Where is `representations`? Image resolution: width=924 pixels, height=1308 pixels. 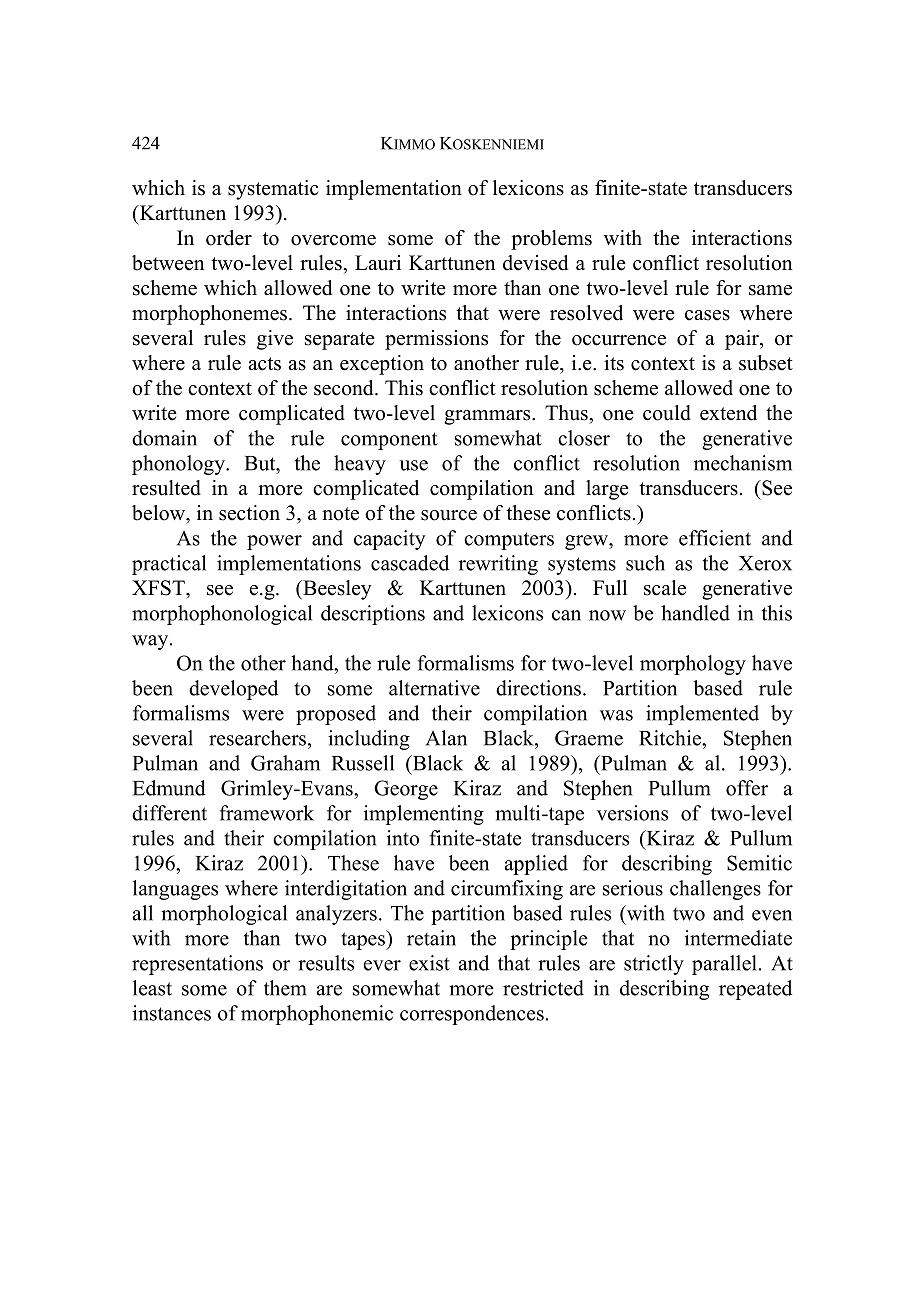
representations is located at coordinates (197, 965).
